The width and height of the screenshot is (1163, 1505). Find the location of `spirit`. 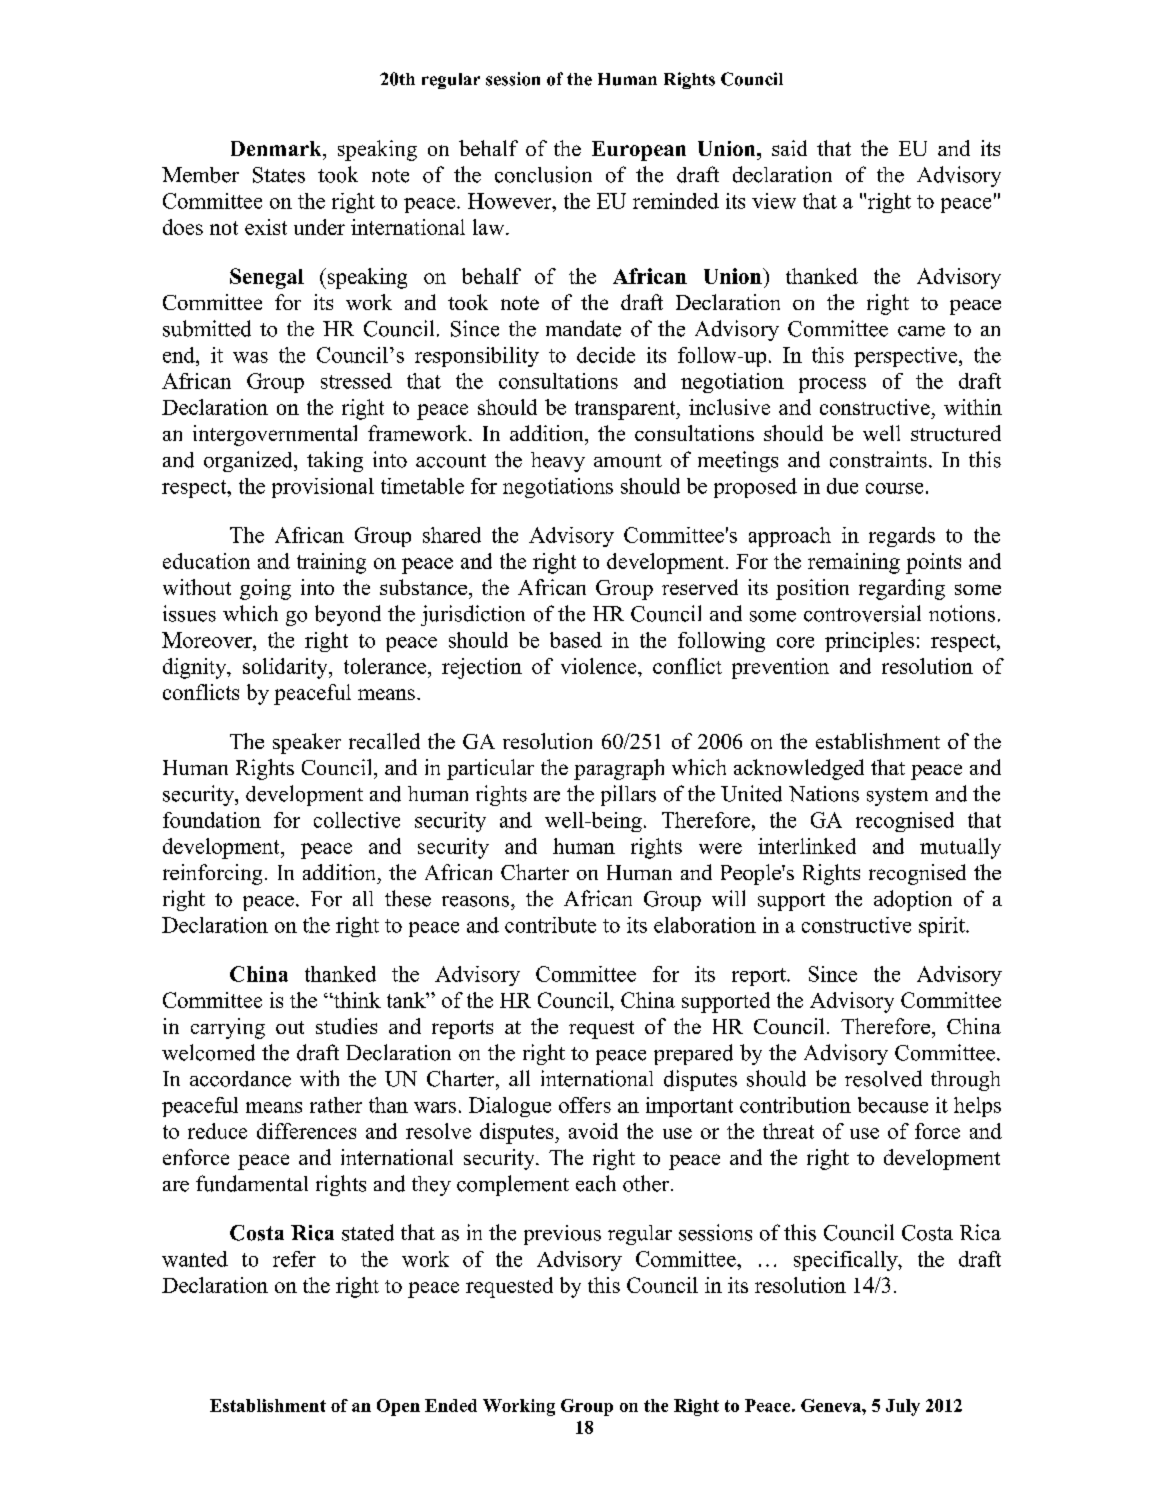

spirit is located at coordinates (943, 927).
